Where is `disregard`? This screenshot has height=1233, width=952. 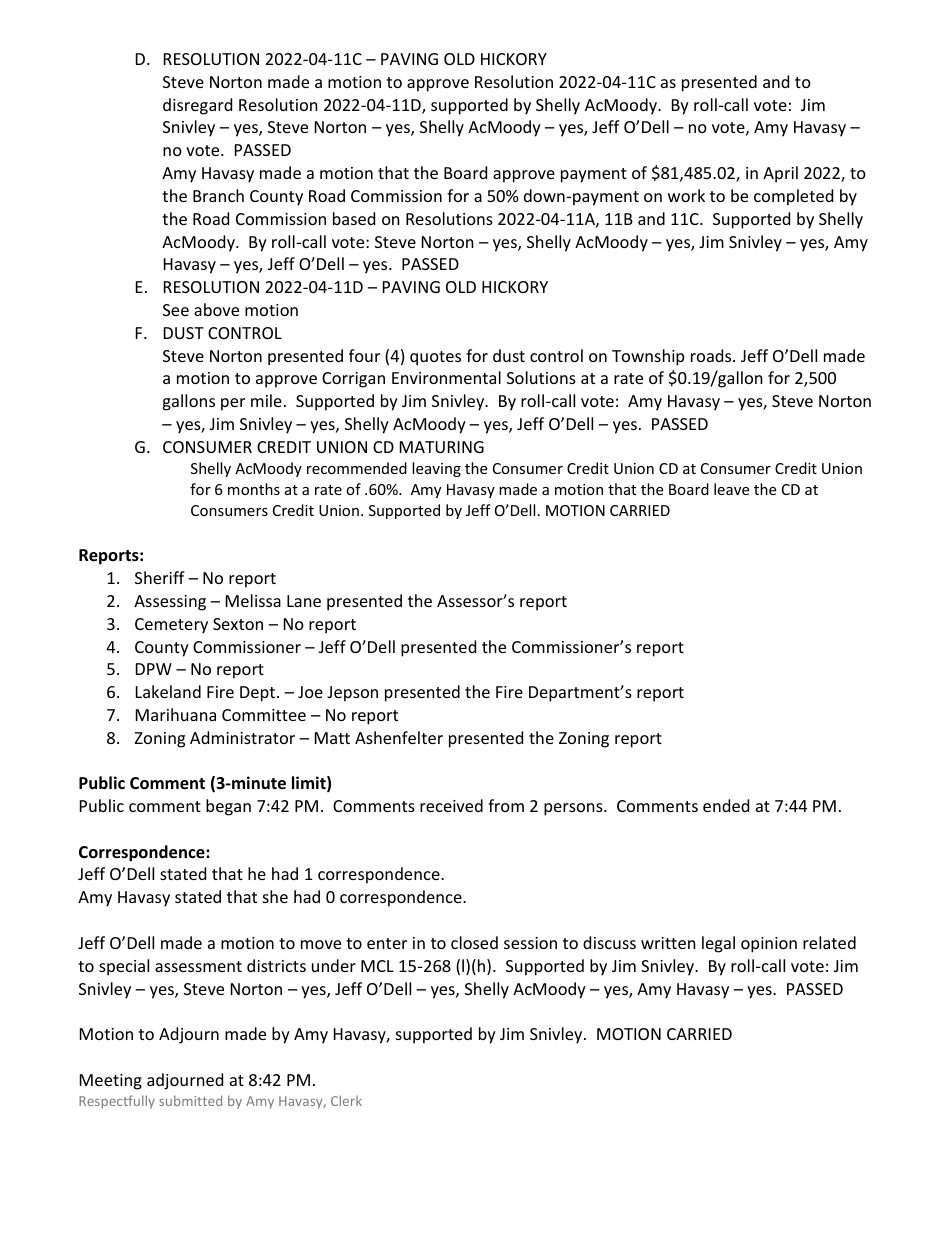 disregard is located at coordinates (197, 106).
